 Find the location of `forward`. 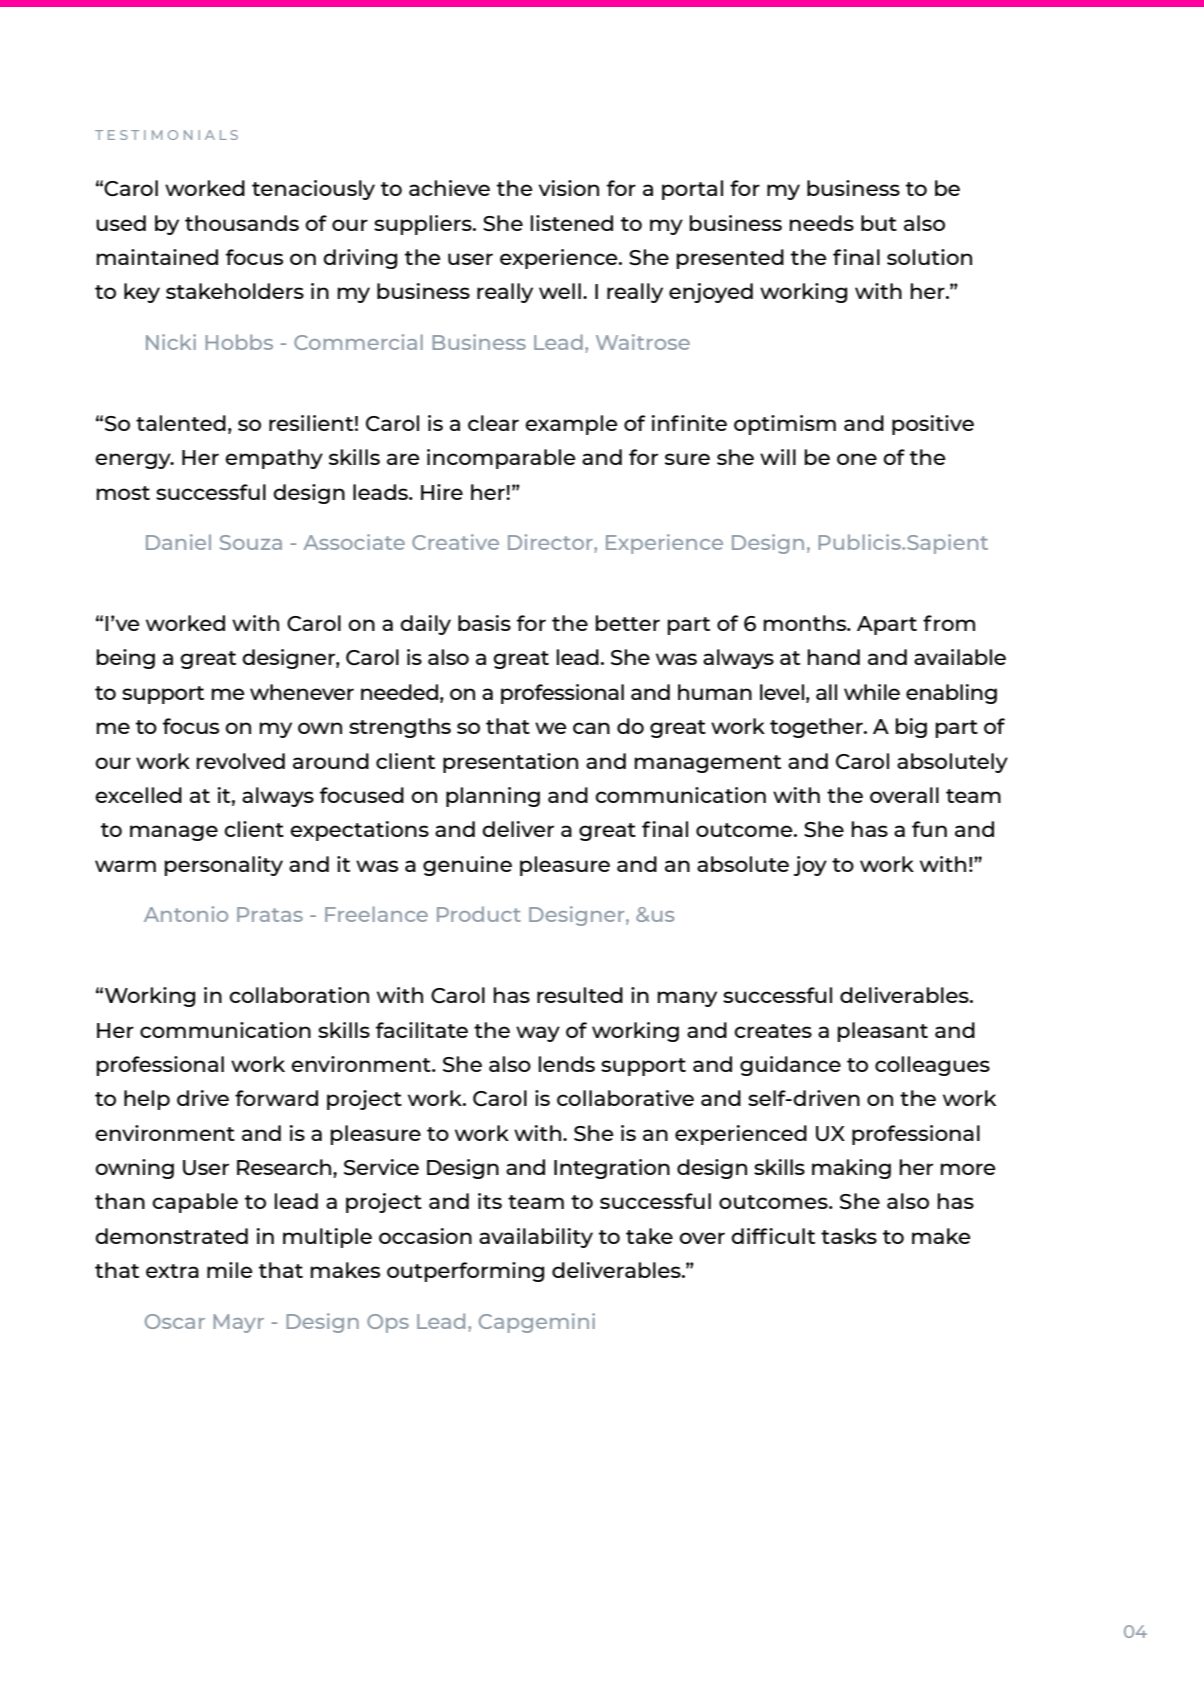

forward is located at coordinates (276, 1098).
